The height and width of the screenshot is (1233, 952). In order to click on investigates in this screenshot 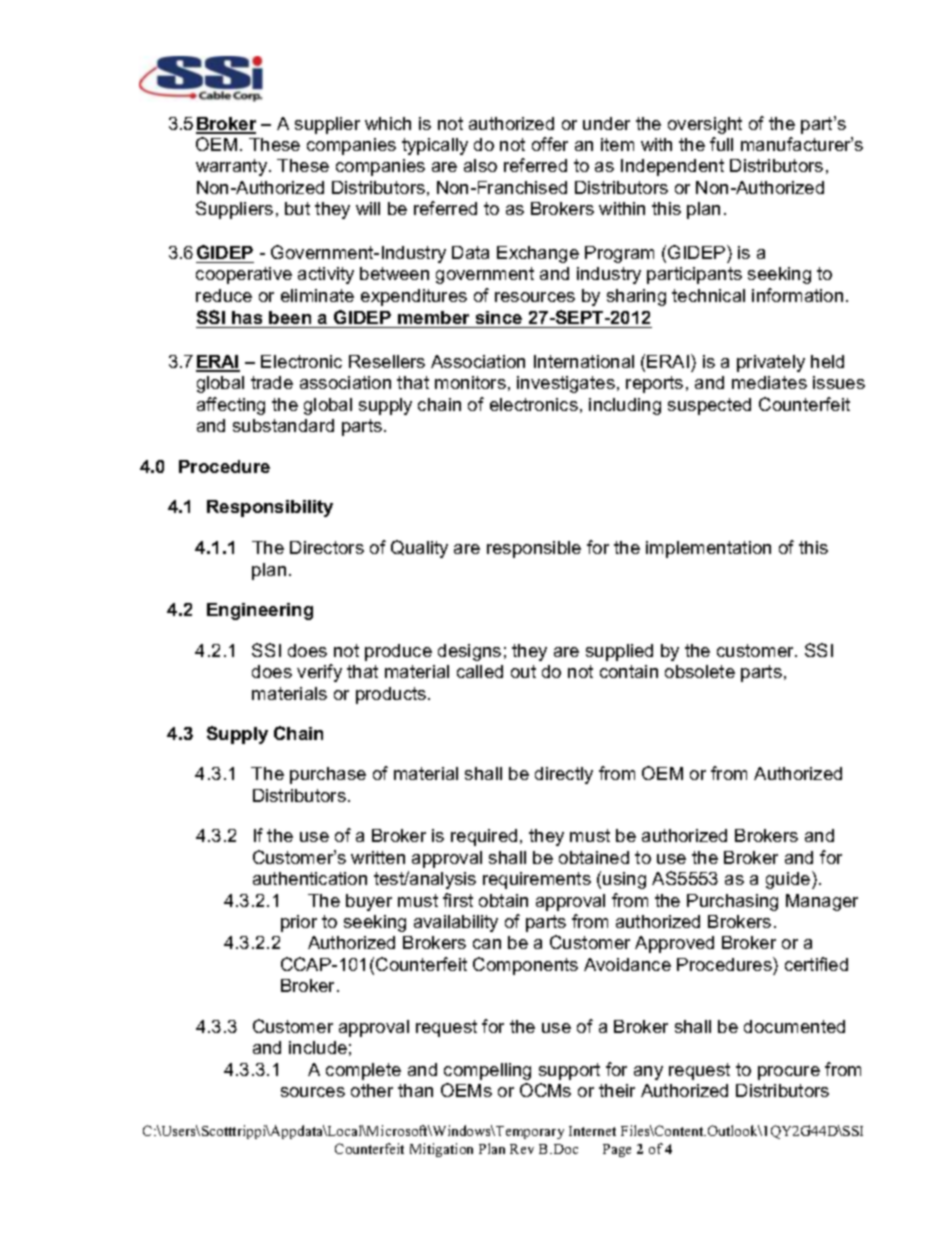, I will do `click(566, 384)`.
